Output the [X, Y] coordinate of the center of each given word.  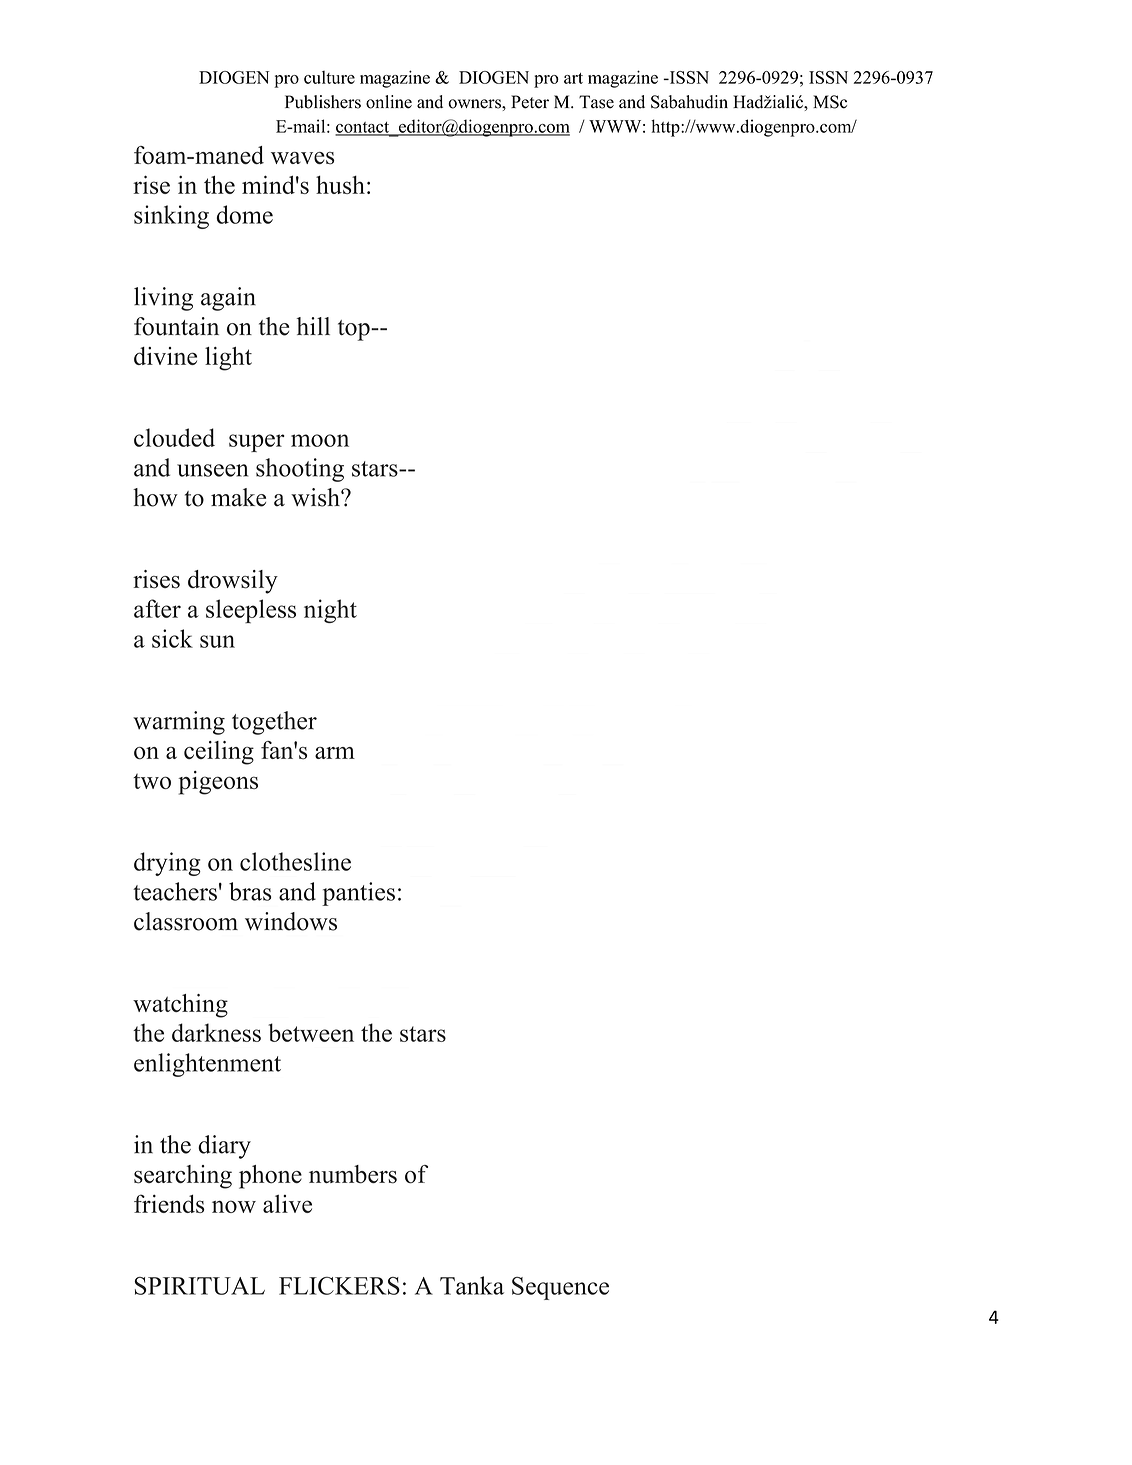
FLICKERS [339, 1286]
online [389, 102]
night [330, 611]
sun [217, 641]
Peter [530, 102]
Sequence [560, 1288]
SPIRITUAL [200, 1286]
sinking [171, 217]
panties [358, 894]
